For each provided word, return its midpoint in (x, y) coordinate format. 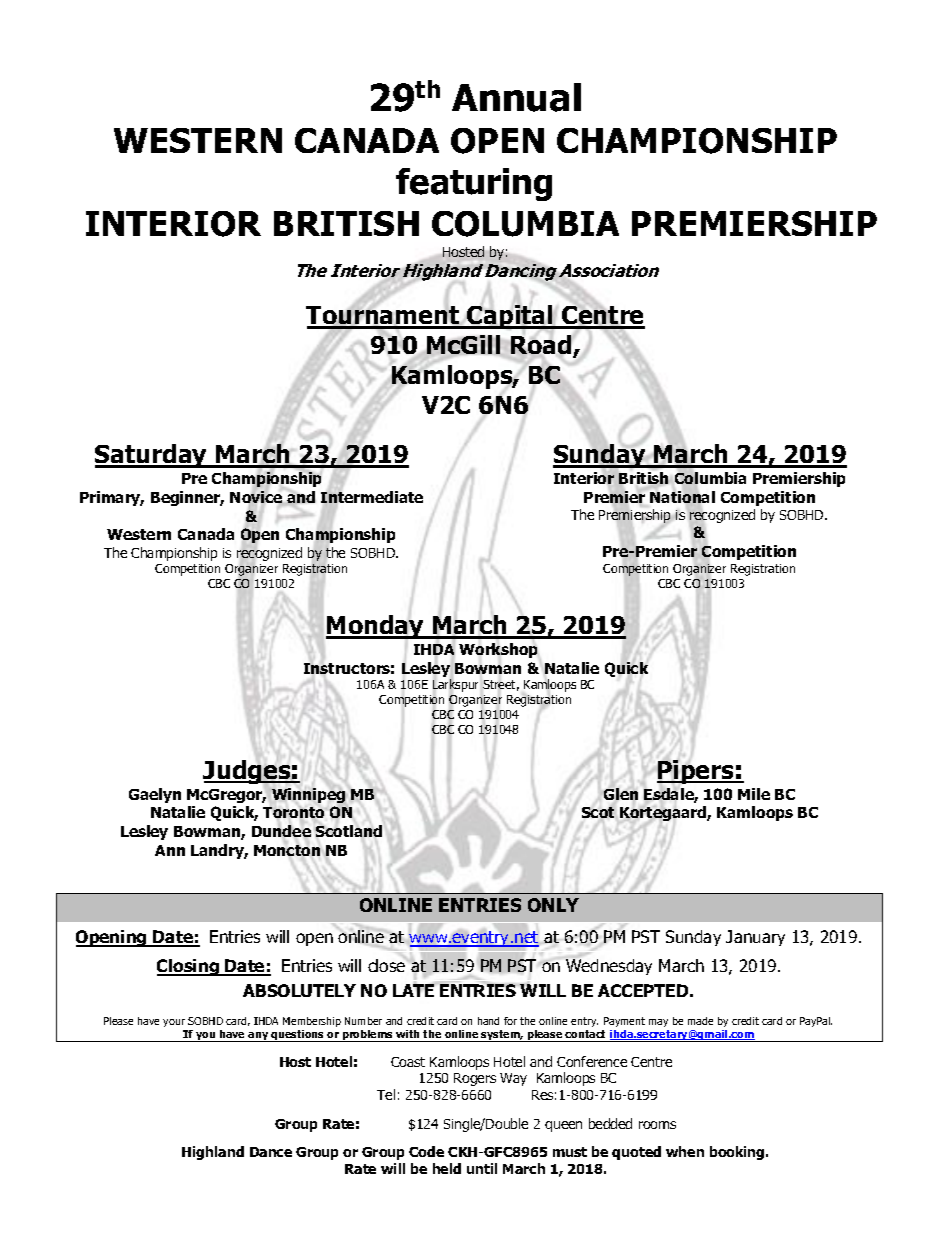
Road (542, 346)
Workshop (500, 651)
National (682, 498)
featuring (474, 184)
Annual (516, 97)
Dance (271, 1152)
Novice (256, 498)
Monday (376, 627)
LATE (414, 990)
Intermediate (372, 497)
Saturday (152, 456)
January (755, 938)
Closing (189, 967)
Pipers (696, 772)
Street (501, 685)
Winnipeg (308, 795)
